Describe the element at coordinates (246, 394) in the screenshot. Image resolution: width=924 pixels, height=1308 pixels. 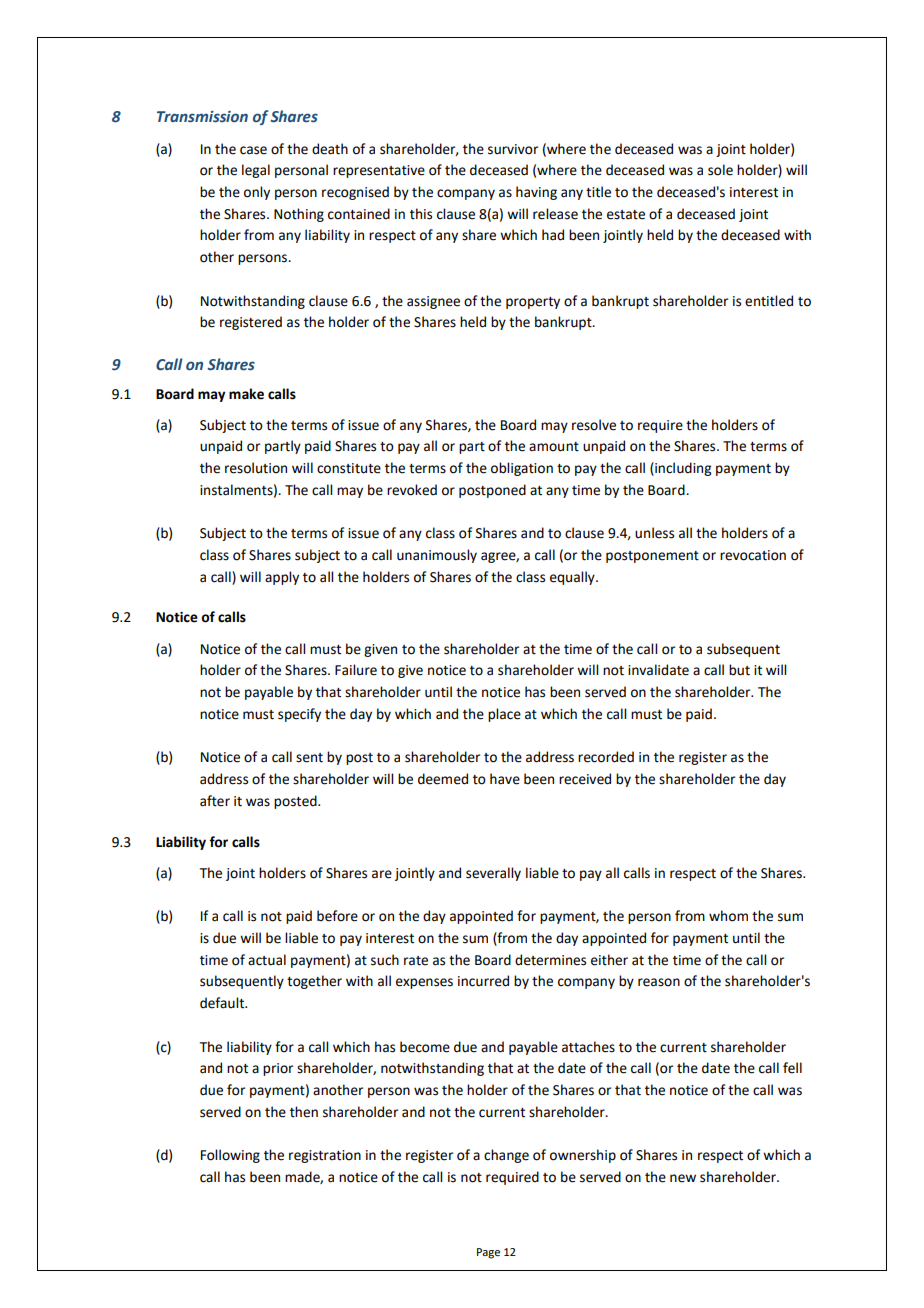
I see `make` at that location.
